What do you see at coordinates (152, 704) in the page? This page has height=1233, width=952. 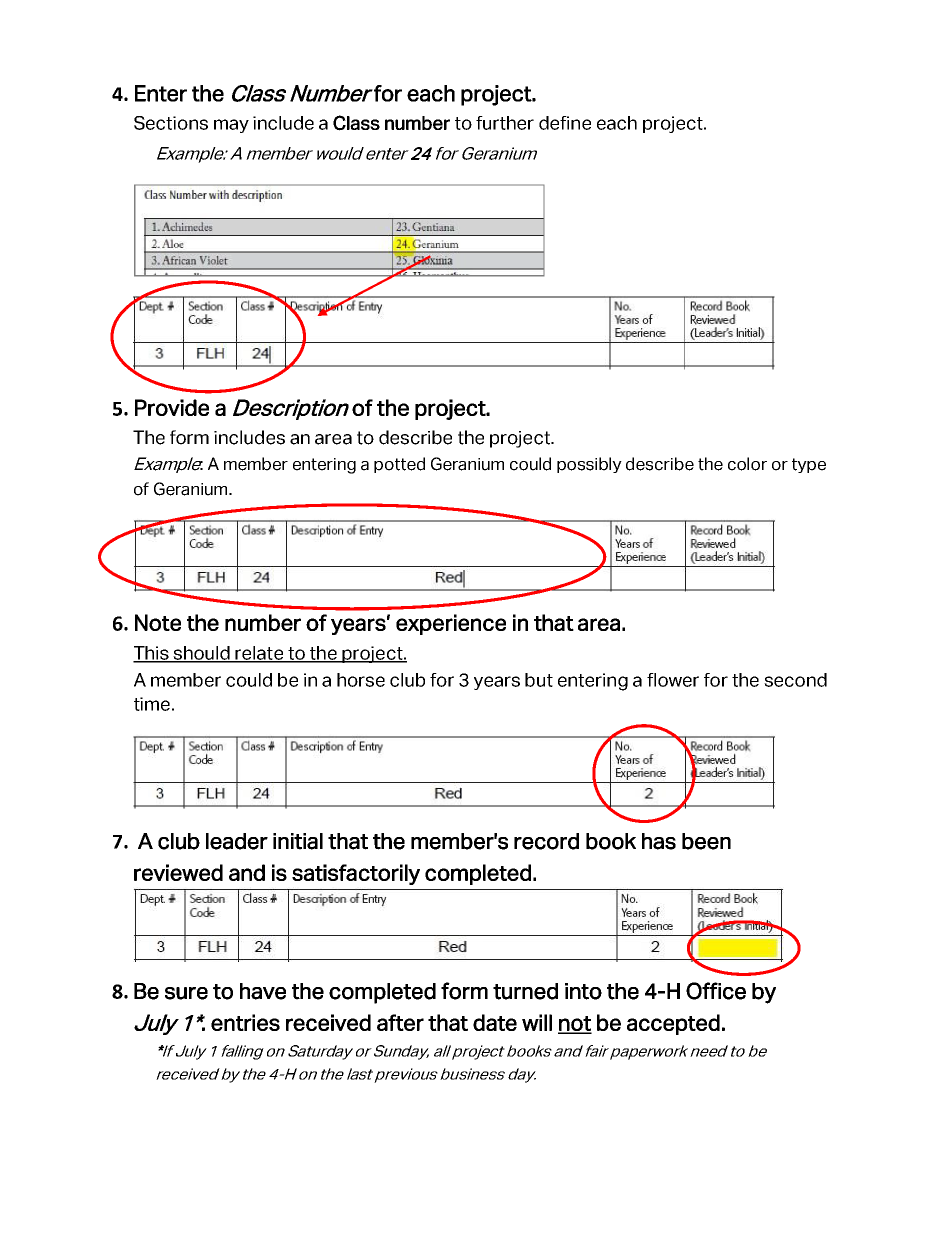 I see `time` at bounding box center [152, 704].
